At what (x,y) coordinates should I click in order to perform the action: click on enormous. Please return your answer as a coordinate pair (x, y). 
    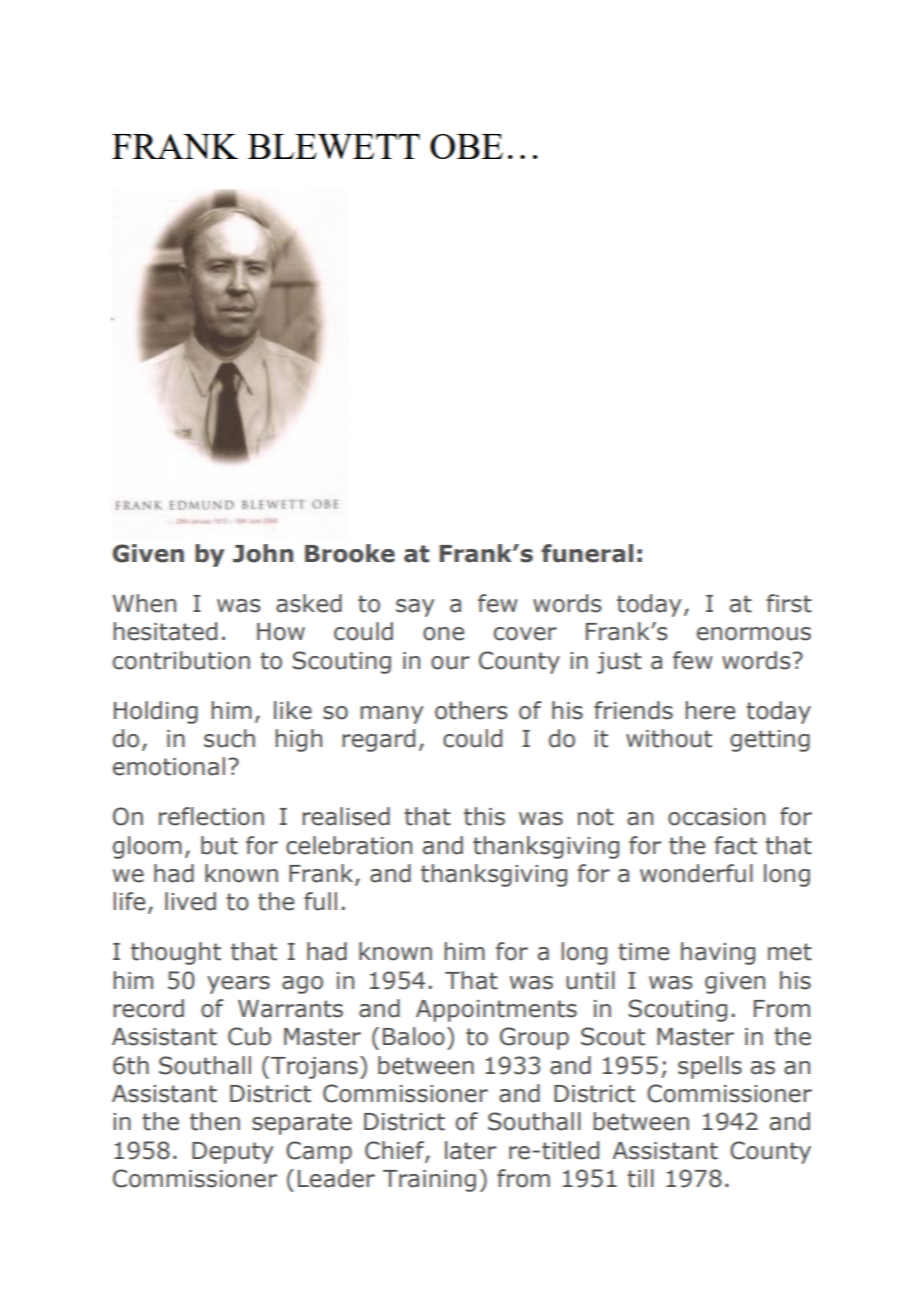
    Looking at the image, I should click on (754, 634).
